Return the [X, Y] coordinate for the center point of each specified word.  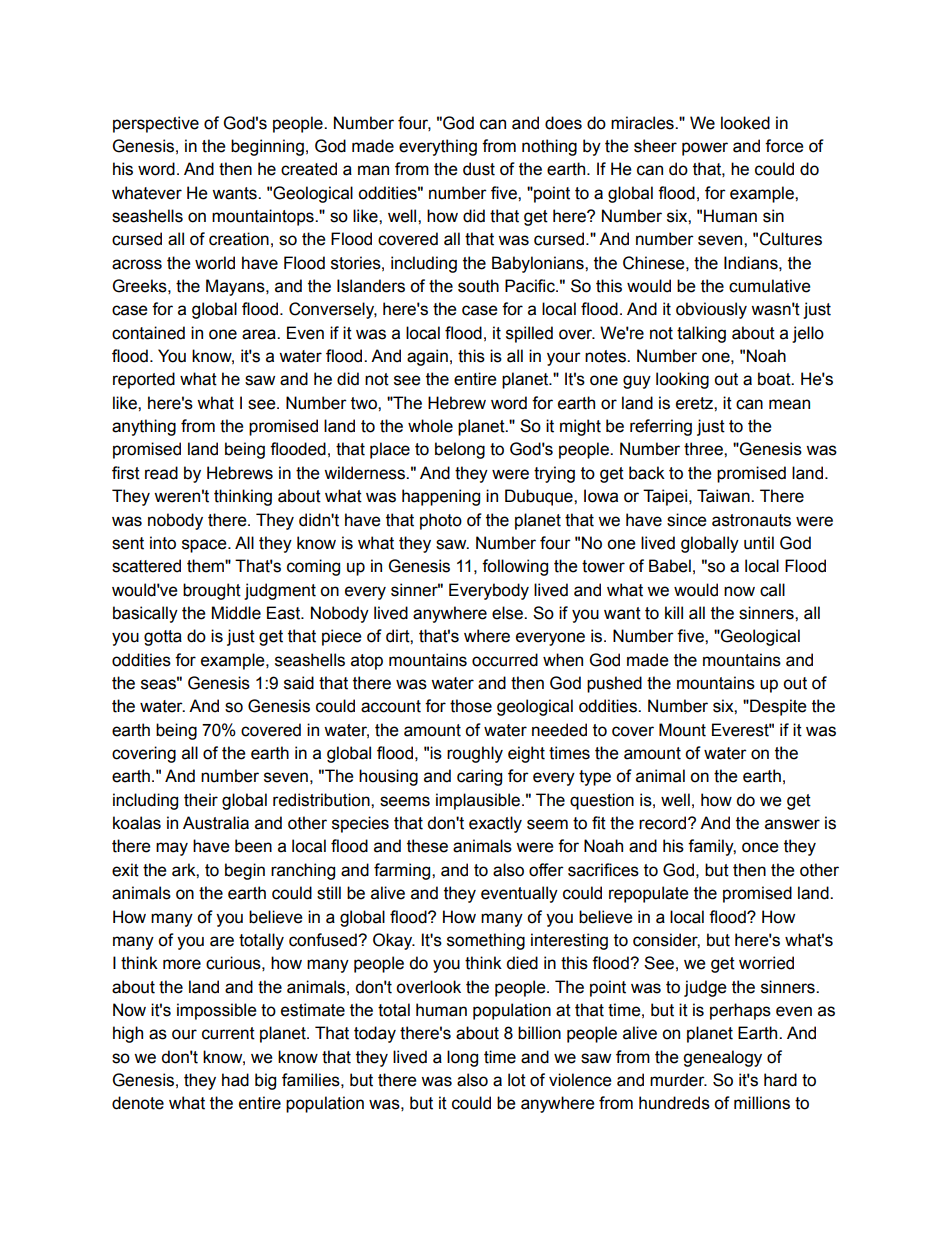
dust [479, 169]
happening [441, 497]
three [704, 449]
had [235, 1080]
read [161, 473]
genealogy [722, 1058]
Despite [777, 707]
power [705, 149]
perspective [156, 124]
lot [517, 1080]
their [201, 800]
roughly [475, 754]
